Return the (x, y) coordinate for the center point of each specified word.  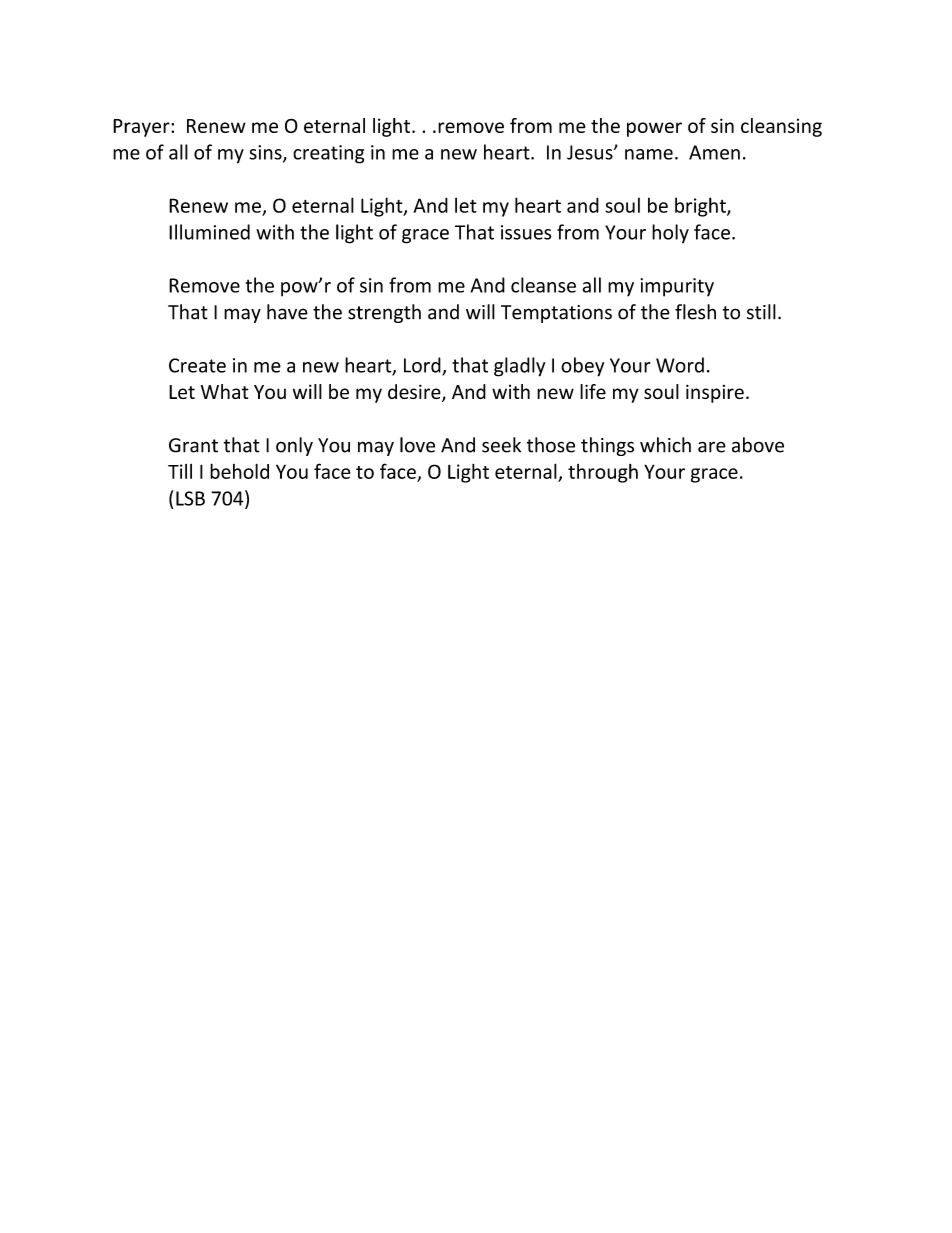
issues (526, 232)
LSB (190, 498)
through (603, 473)
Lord (423, 366)
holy (670, 234)
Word (680, 365)
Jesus (591, 152)
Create (197, 365)
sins (267, 153)
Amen (714, 152)
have (287, 312)
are (712, 447)
